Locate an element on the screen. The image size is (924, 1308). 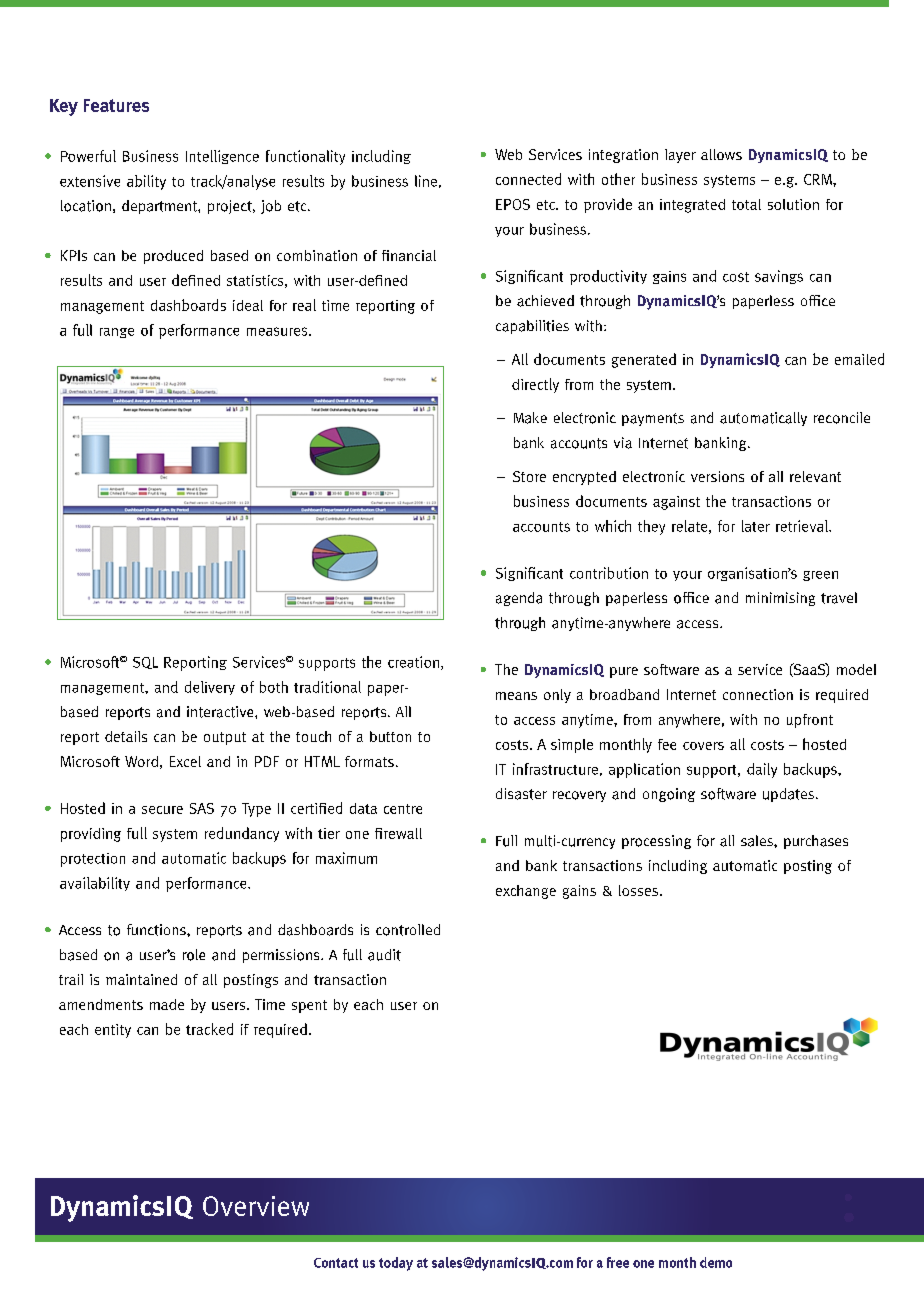
SQL is located at coordinates (145, 663).
